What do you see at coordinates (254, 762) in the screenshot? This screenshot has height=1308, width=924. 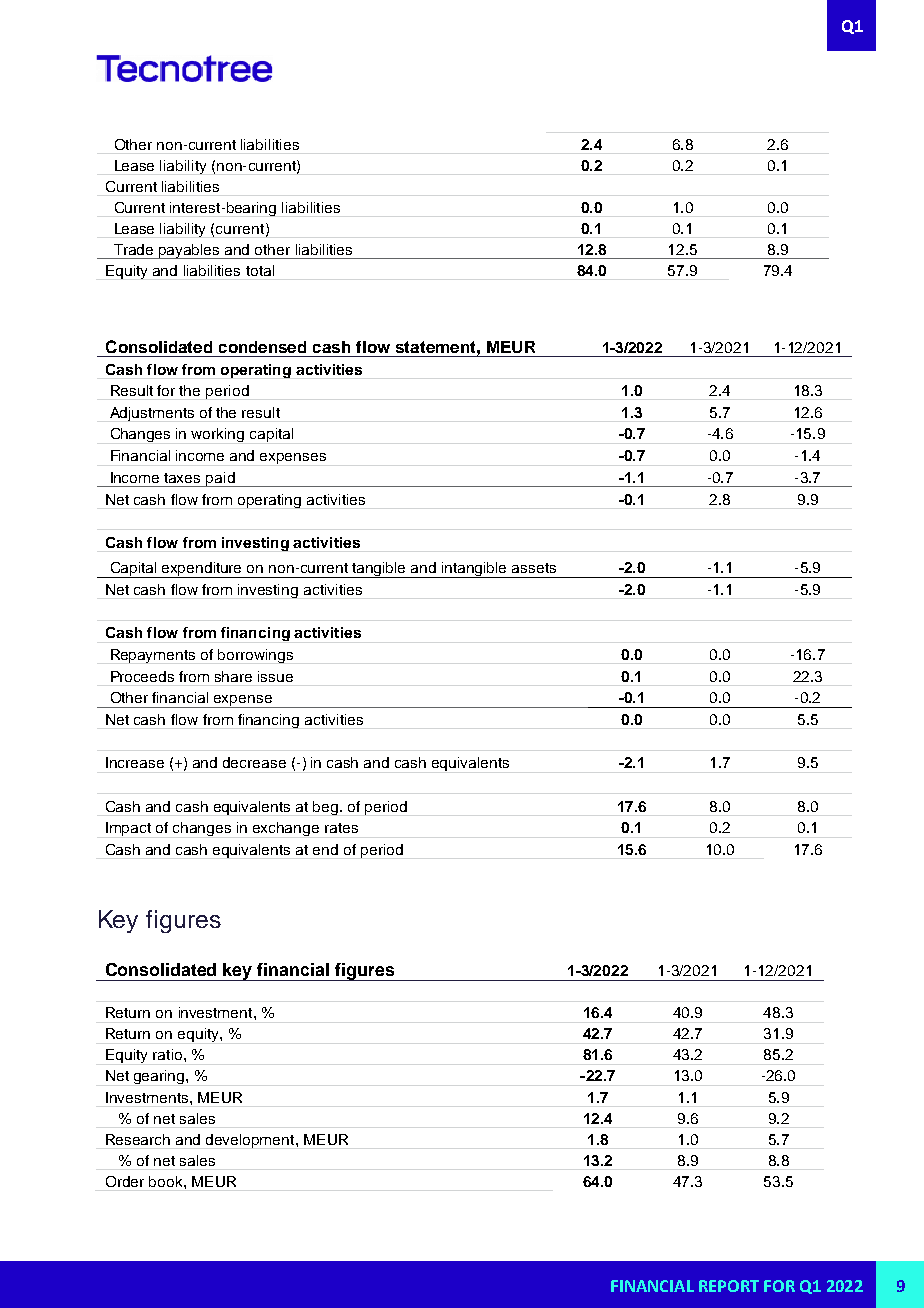 I see `decrease` at bounding box center [254, 762].
